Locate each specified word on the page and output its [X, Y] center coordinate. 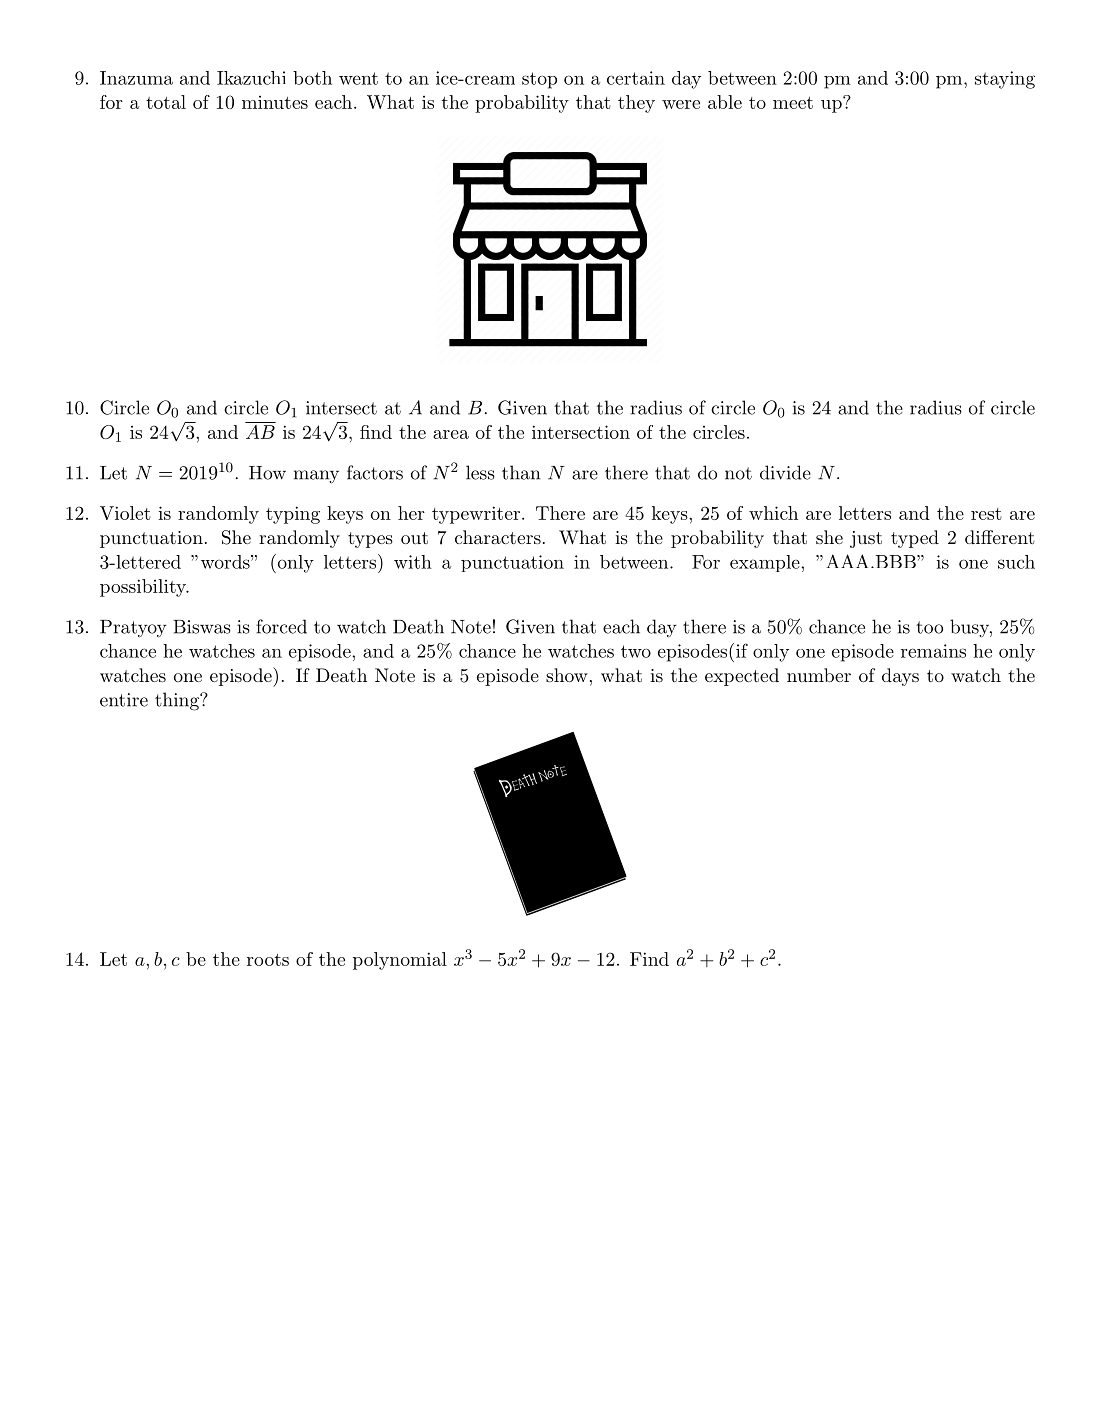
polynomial [400, 961]
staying [1005, 80]
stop [539, 80]
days [900, 677]
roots [268, 960]
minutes [275, 102]
